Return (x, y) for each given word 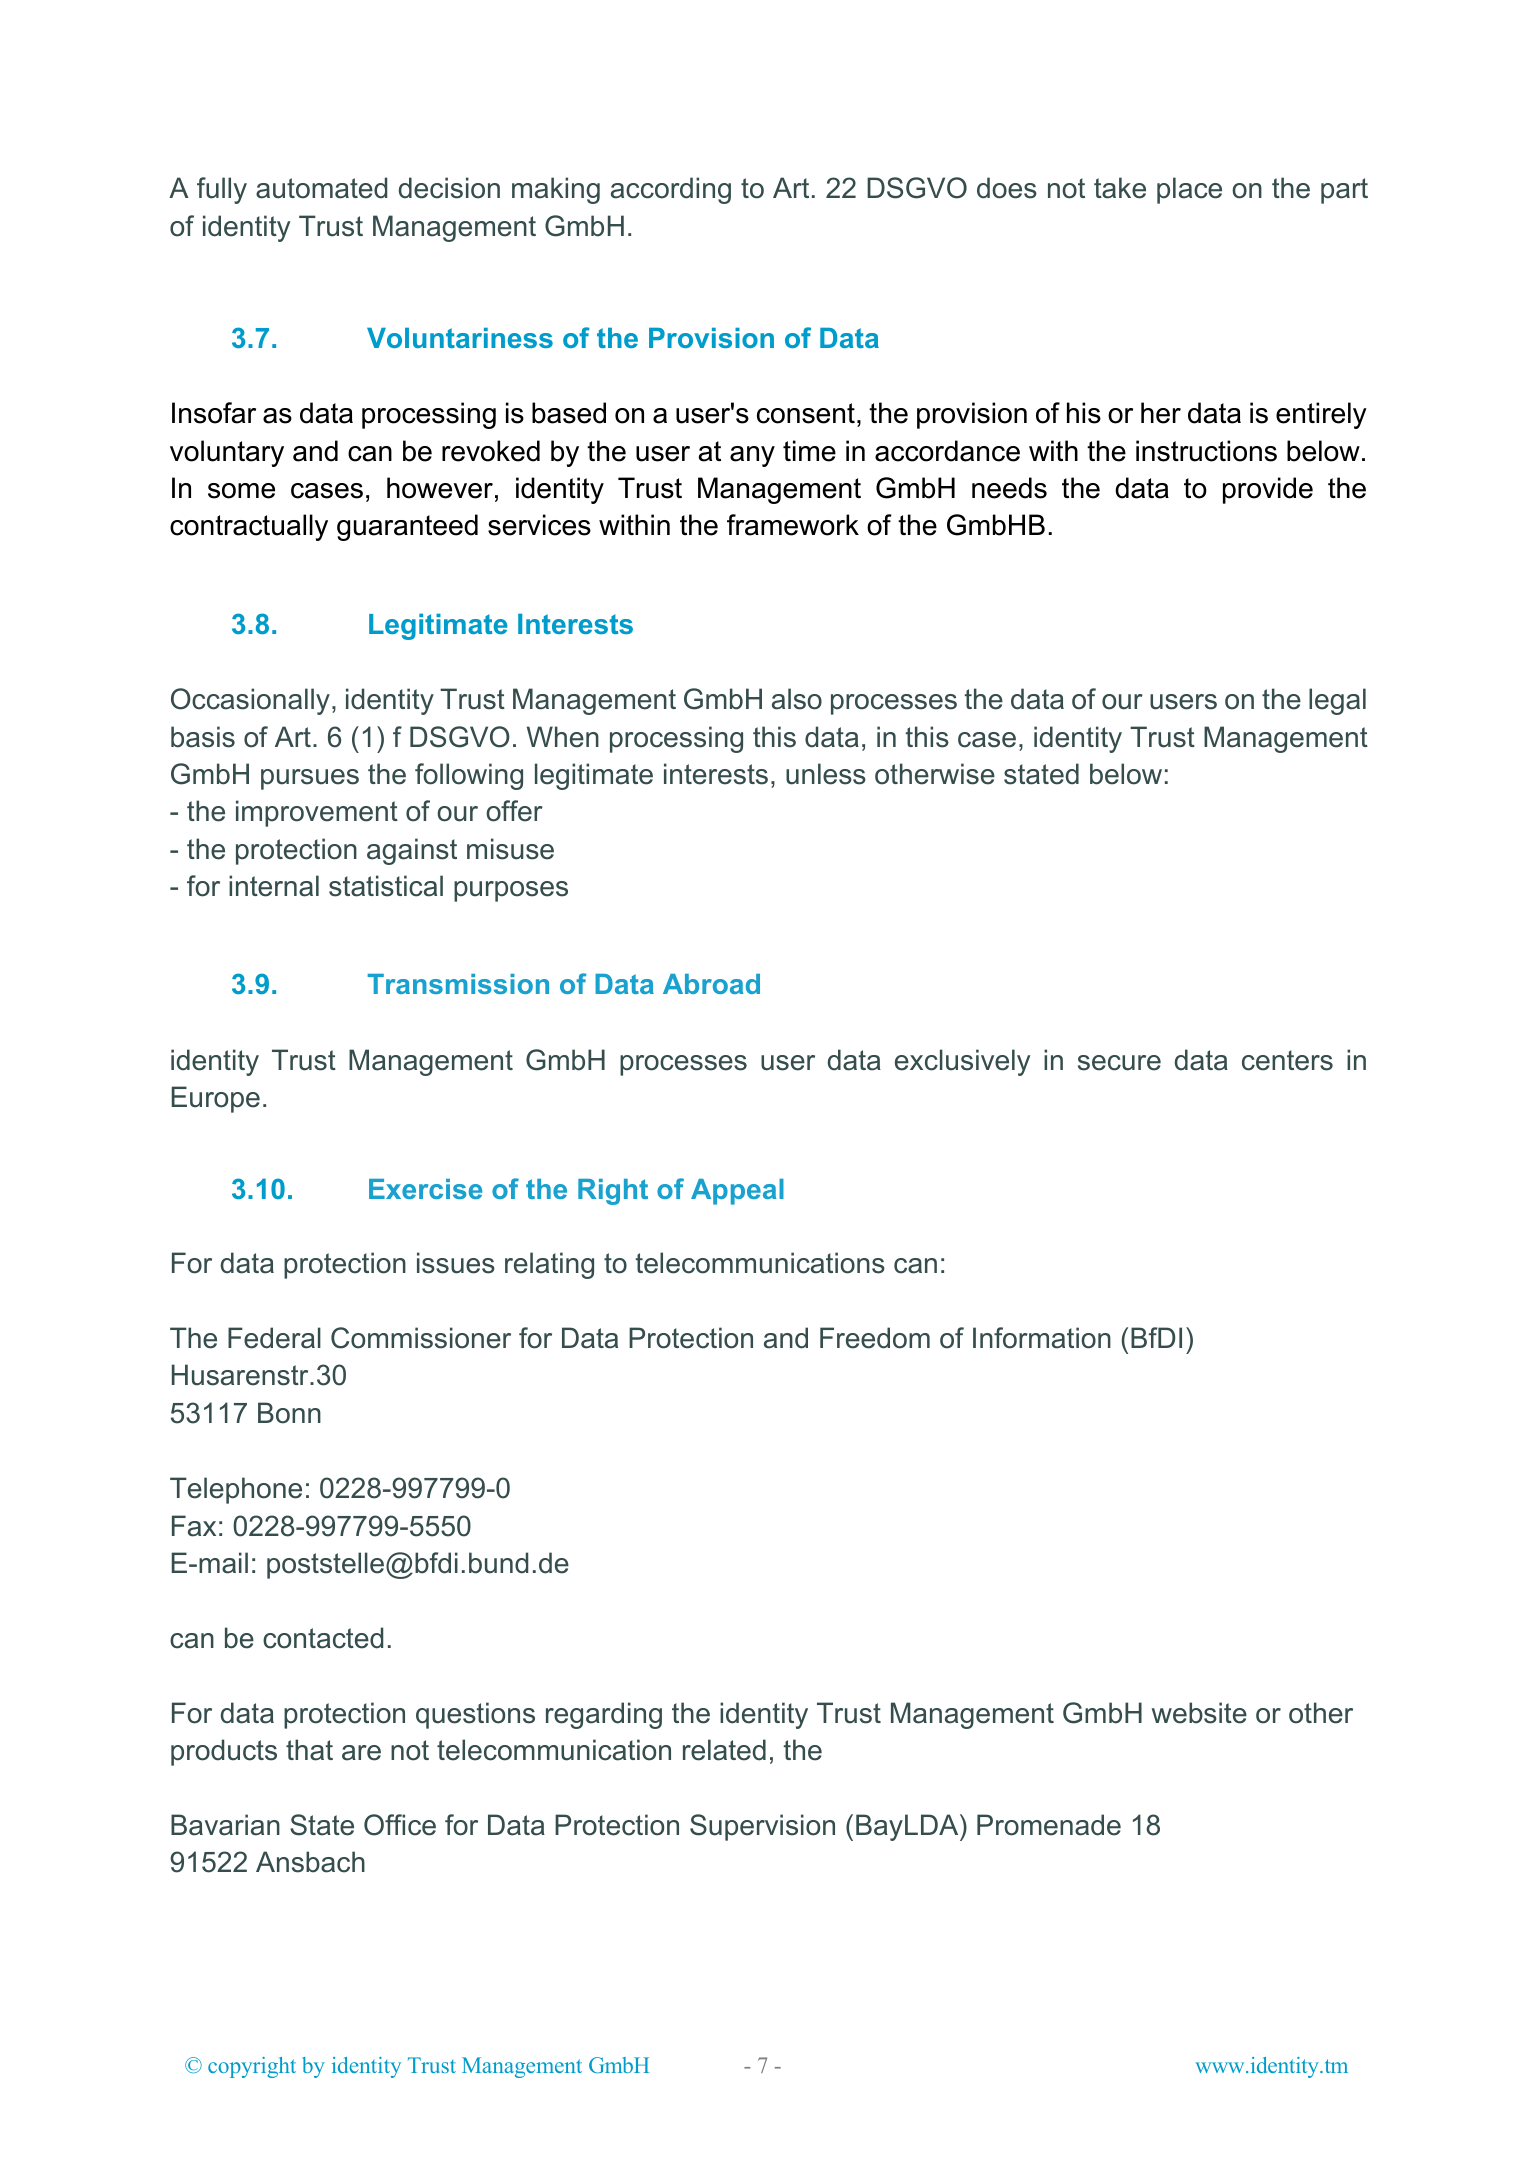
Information (1042, 1338)
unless (826, 774)
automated (321, 188)
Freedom (875, 1338)
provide (1268, 490)
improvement (317, 813)
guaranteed (407, 527)
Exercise (425, 1189)
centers (1287, 1060)
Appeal (737, 1192)
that (309, 1750)
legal (1337, 701)
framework (793, 525)
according (671, 190)
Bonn (289, 1413)
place (1189, 190)
